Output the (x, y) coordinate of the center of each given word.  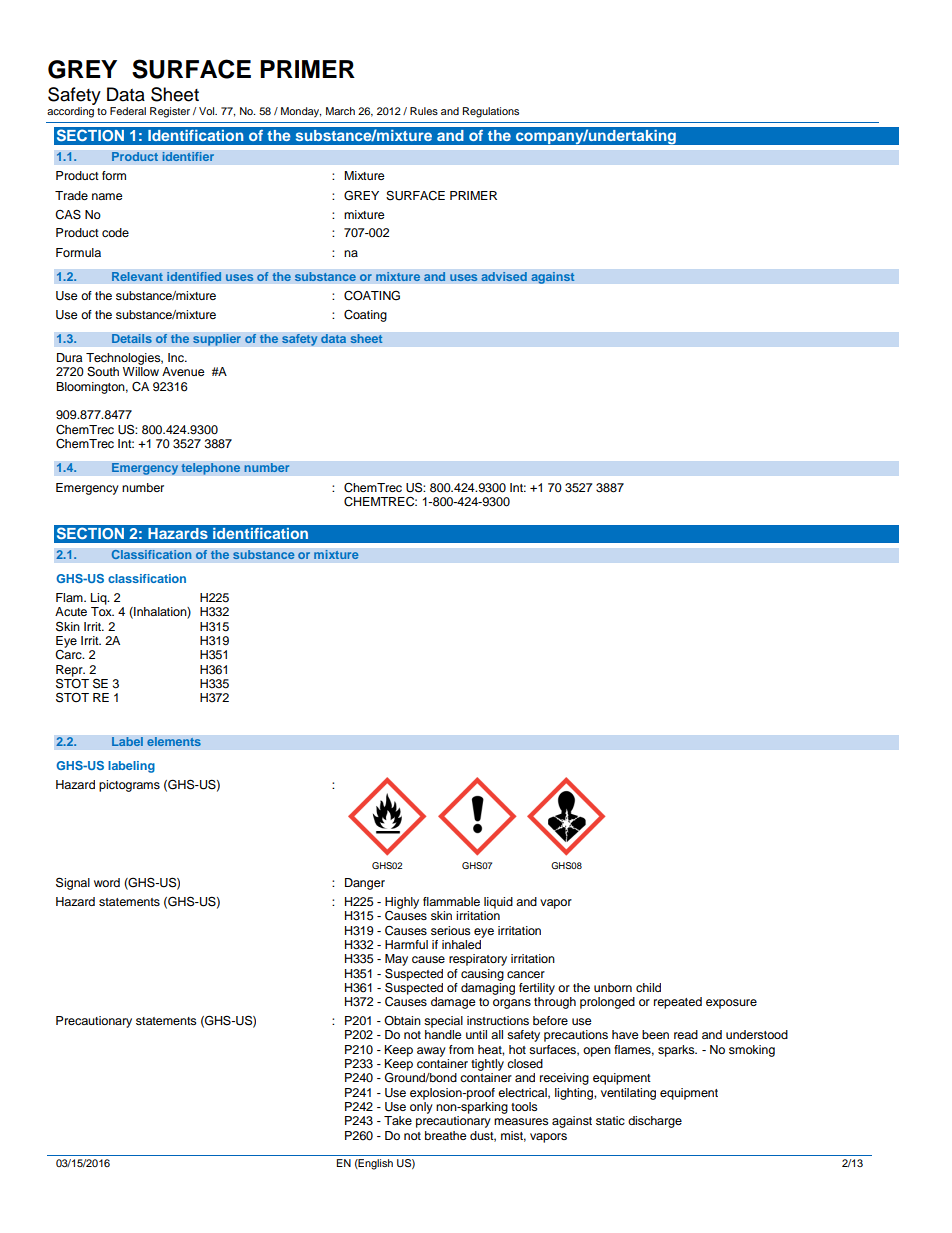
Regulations (491, 112)
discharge (655, 1122)
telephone (211, 469)
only (421, 1108)
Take (398, 1120)
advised (504, 277)
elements (174, 742)
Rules (424, 111)
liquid (498, 903)
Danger (365, 884)
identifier (188, 157)
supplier (217, 340)
